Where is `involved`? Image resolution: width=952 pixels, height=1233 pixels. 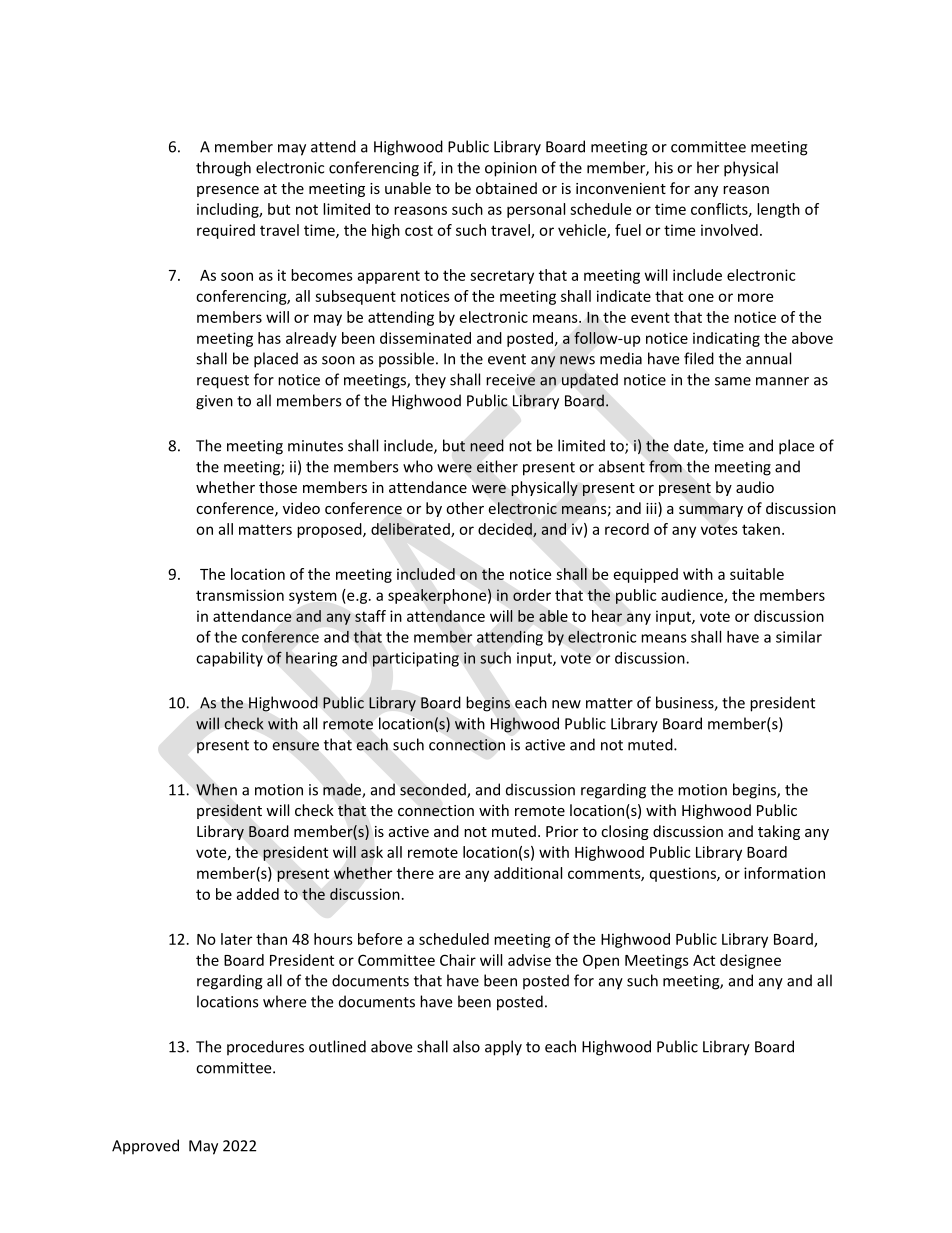 involved is located at coordinates (729, 230).
